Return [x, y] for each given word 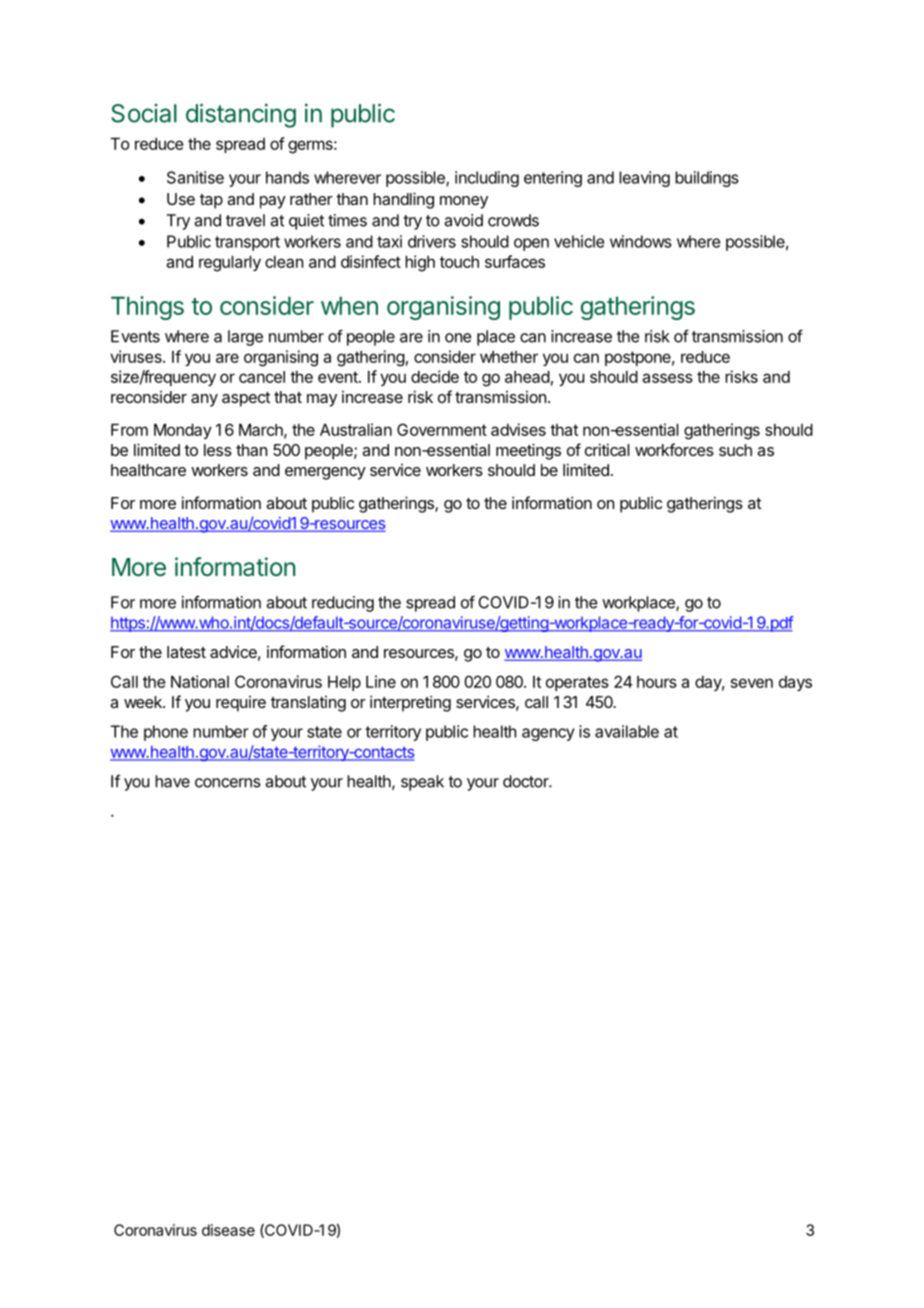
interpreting [410, 703]
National [200, 681]
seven [752, 683]
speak [422, 783]
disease [228, 1230]
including [487, 179]
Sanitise [195, 177]
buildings [707, 179]
